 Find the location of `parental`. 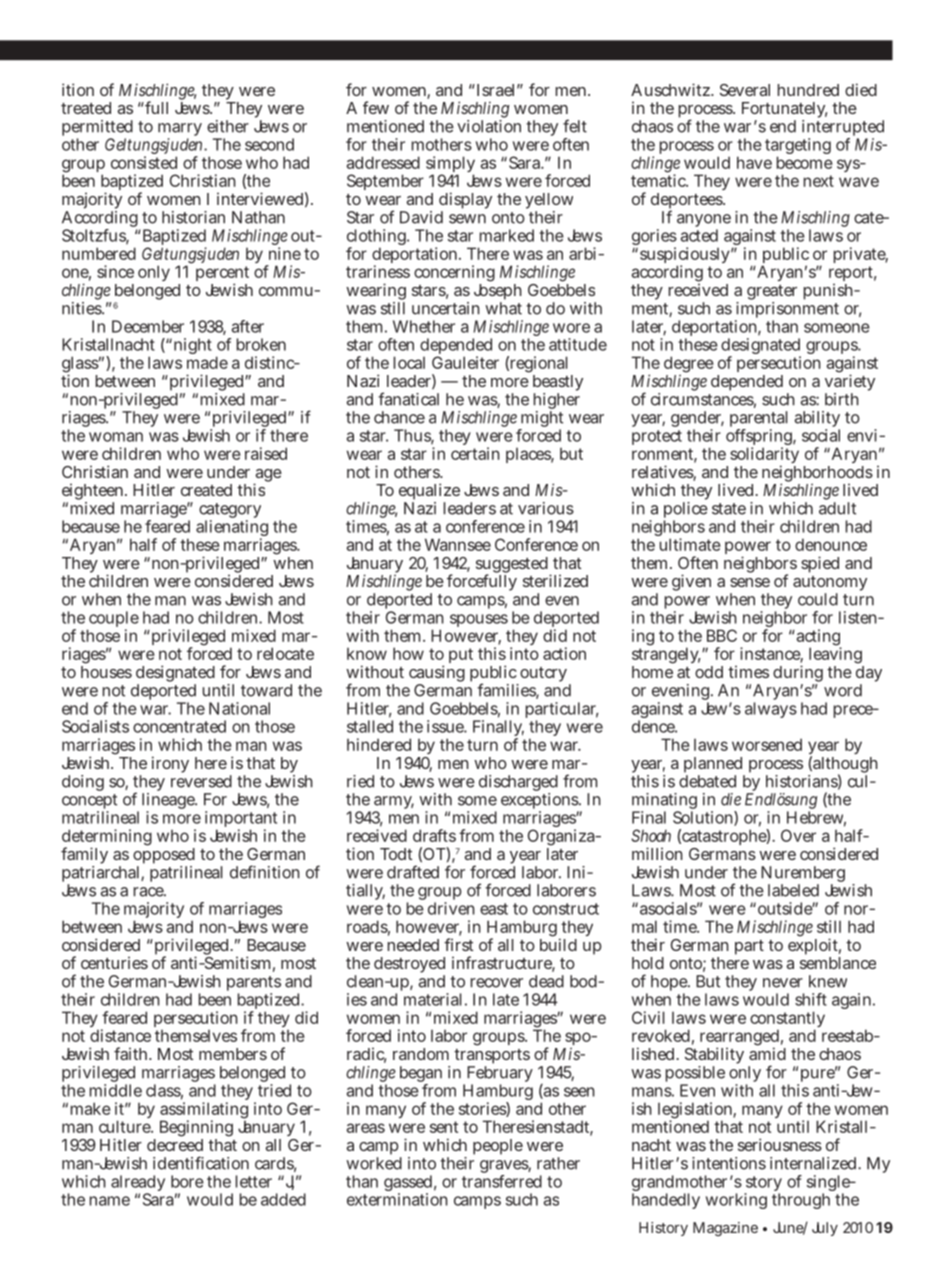

parental is located at coordinates (759, 420).
